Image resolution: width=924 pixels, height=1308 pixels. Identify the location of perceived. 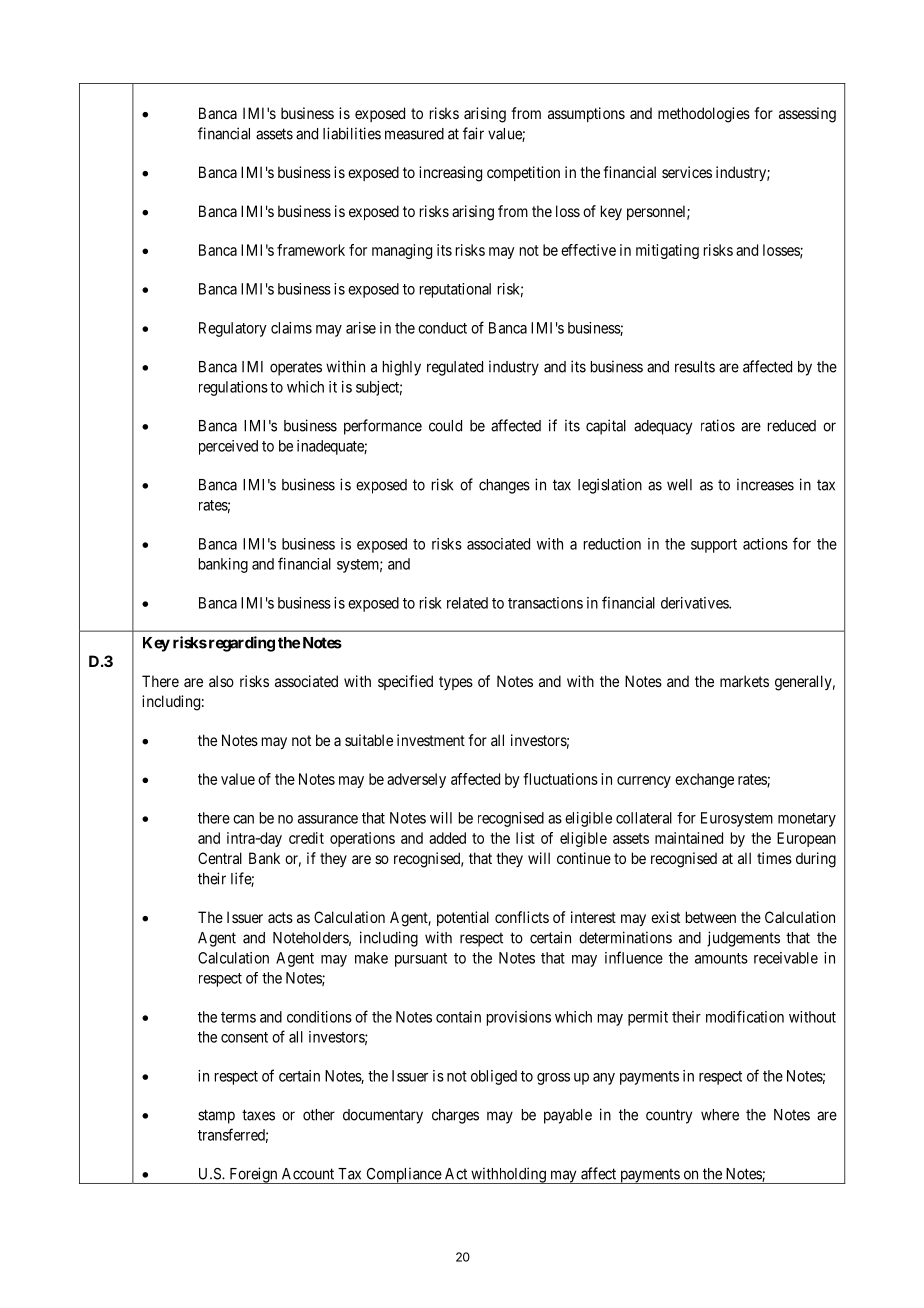
(228, 447).
